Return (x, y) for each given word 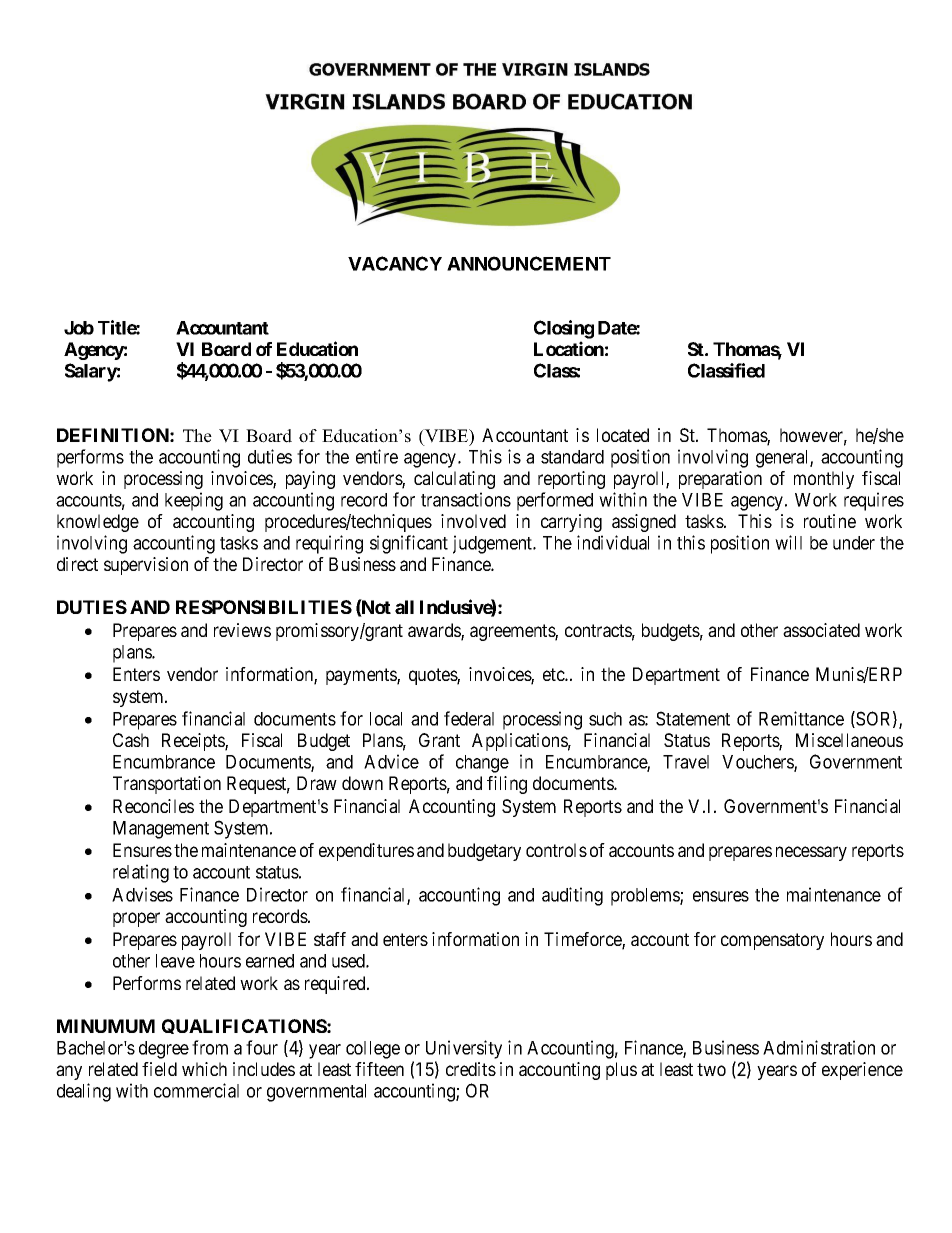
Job (79, 328)
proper (136, 919)
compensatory (772, 941)
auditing (572, 896)
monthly (824, 480)
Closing (564, 329)
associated (821, 630)
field (159, 1069)
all (404, 607)
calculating (454, 480)
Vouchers (758, 763)
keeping (194, 501)
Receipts (194, 742)
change (482, 764)
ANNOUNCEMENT (529, 263)
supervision (146, 566)
